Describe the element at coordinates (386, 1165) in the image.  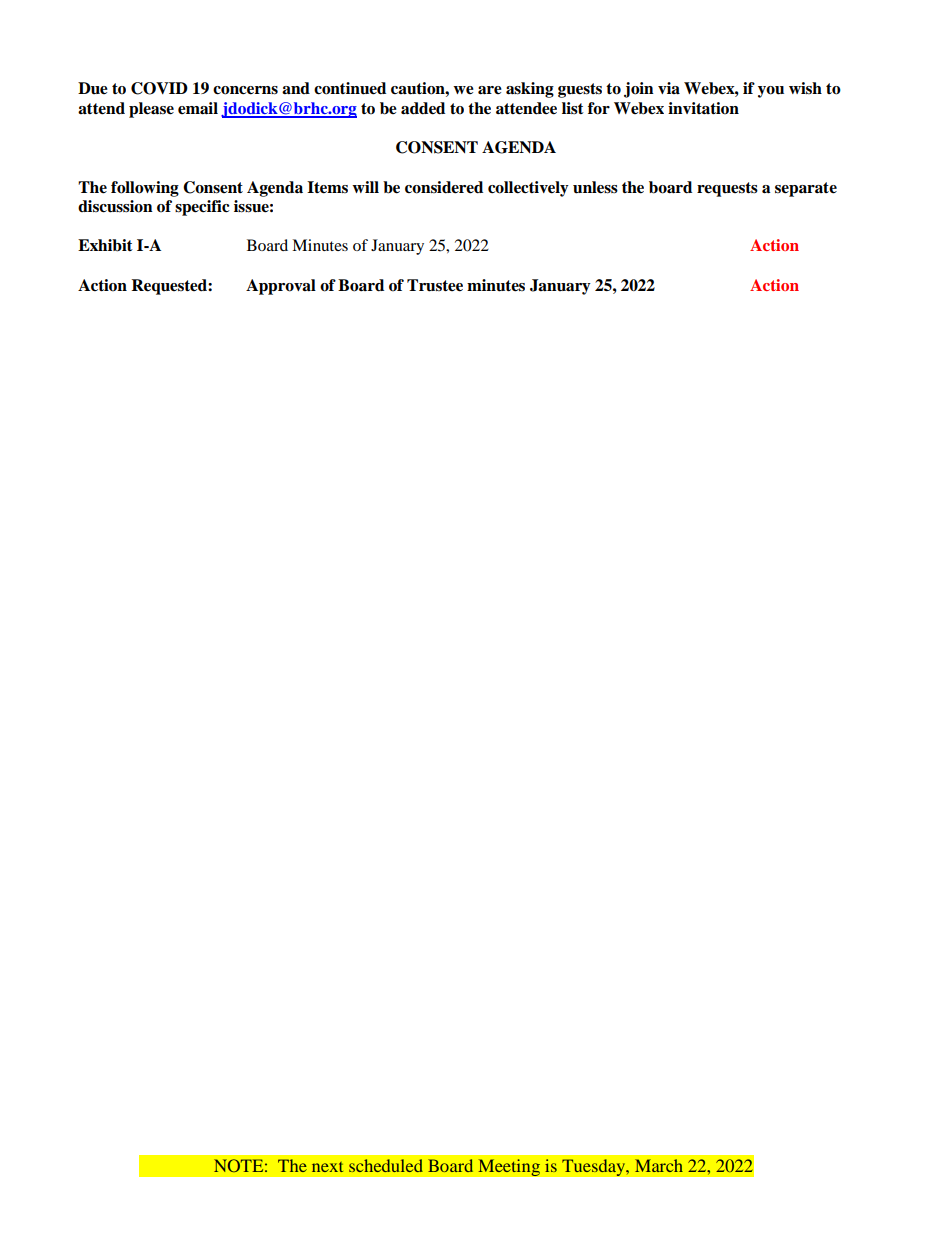
I see `scheduled` at that location.
